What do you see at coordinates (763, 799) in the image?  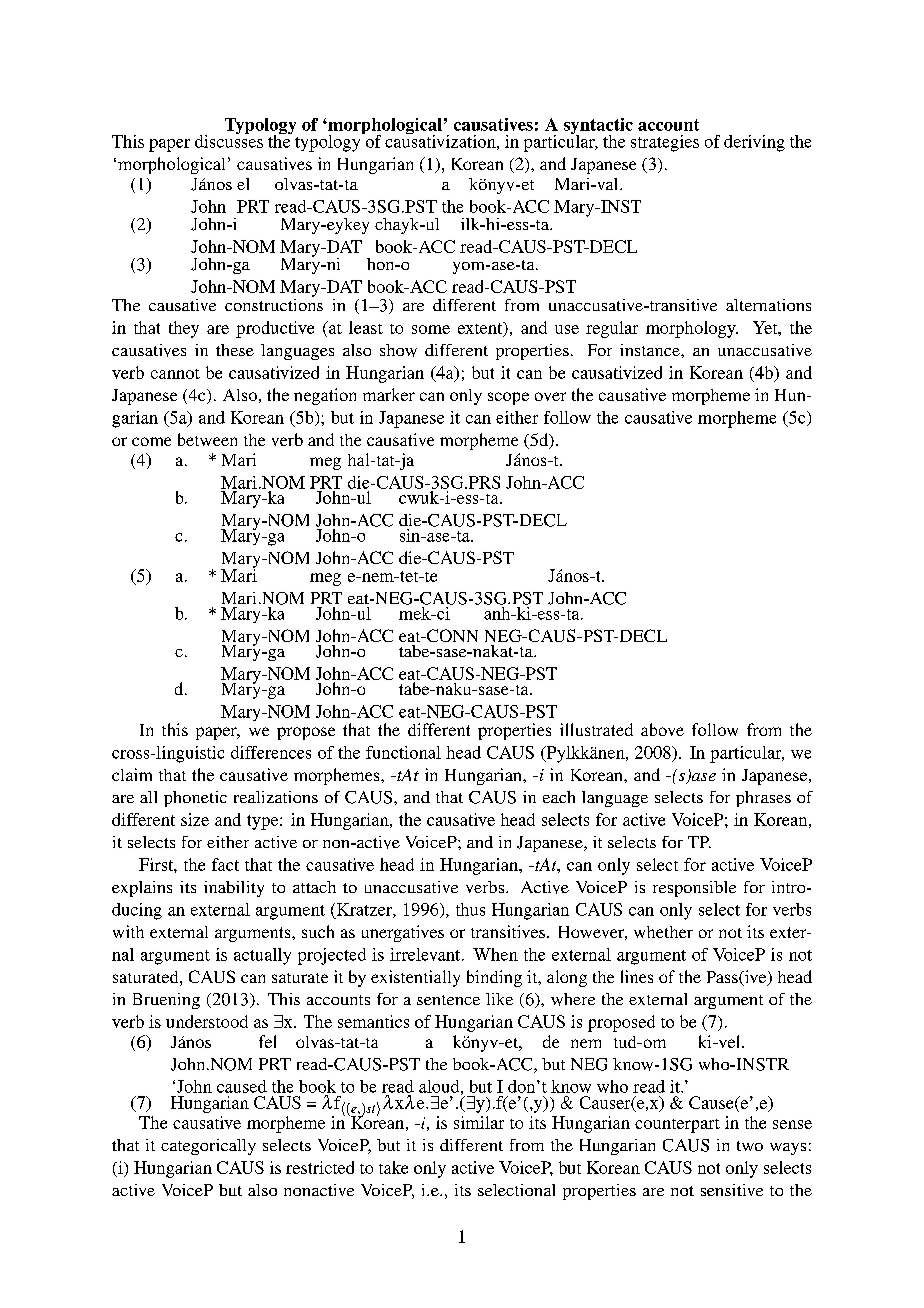 I see `phrases` at bounding box center [763, 799].
